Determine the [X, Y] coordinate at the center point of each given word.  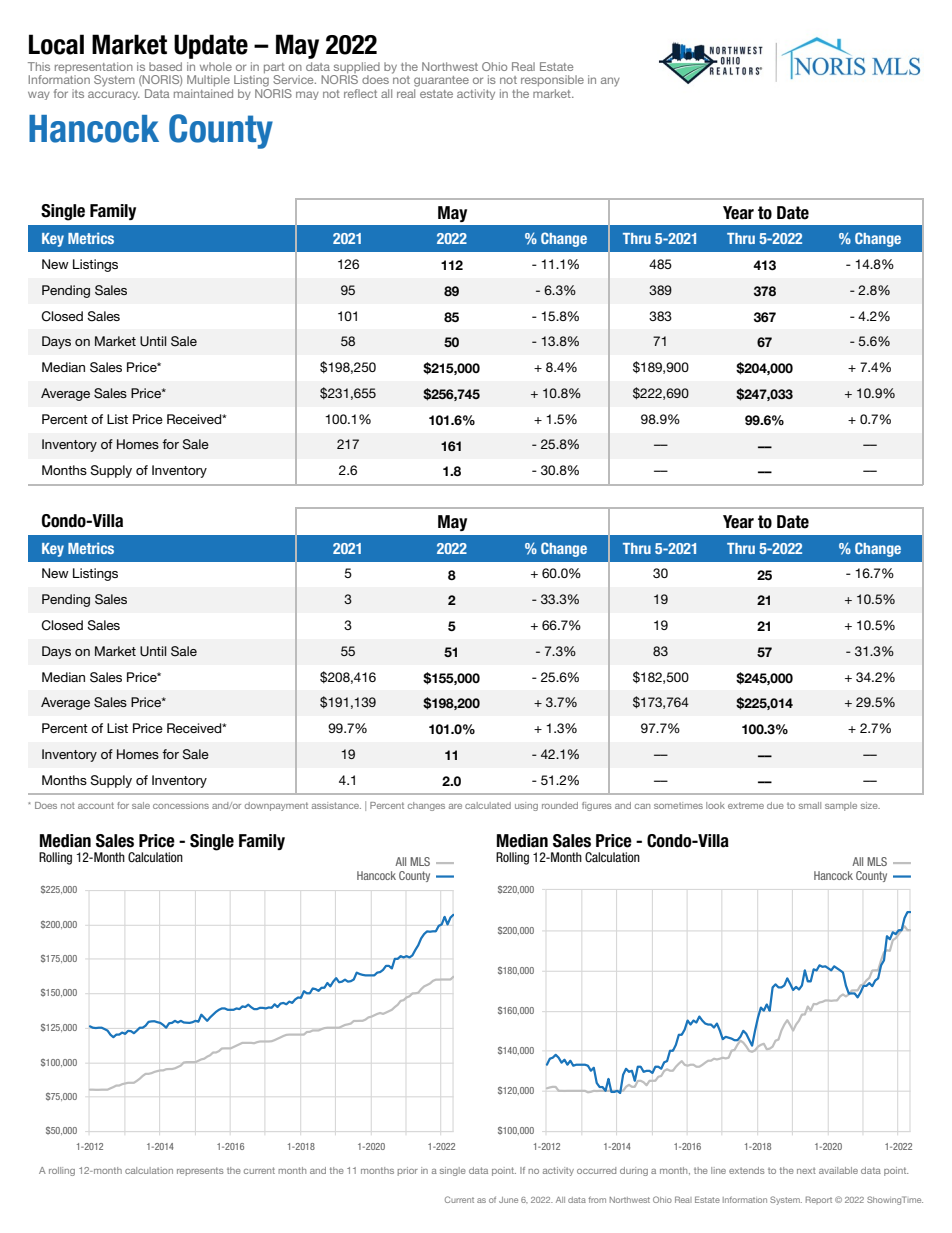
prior [408, 1171]
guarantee [441, 81]
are [455, 806]
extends [747, 1170]
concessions [181, 805]
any [610, 82]
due [775, 805]
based [165, 66]
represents [200, 1171]
